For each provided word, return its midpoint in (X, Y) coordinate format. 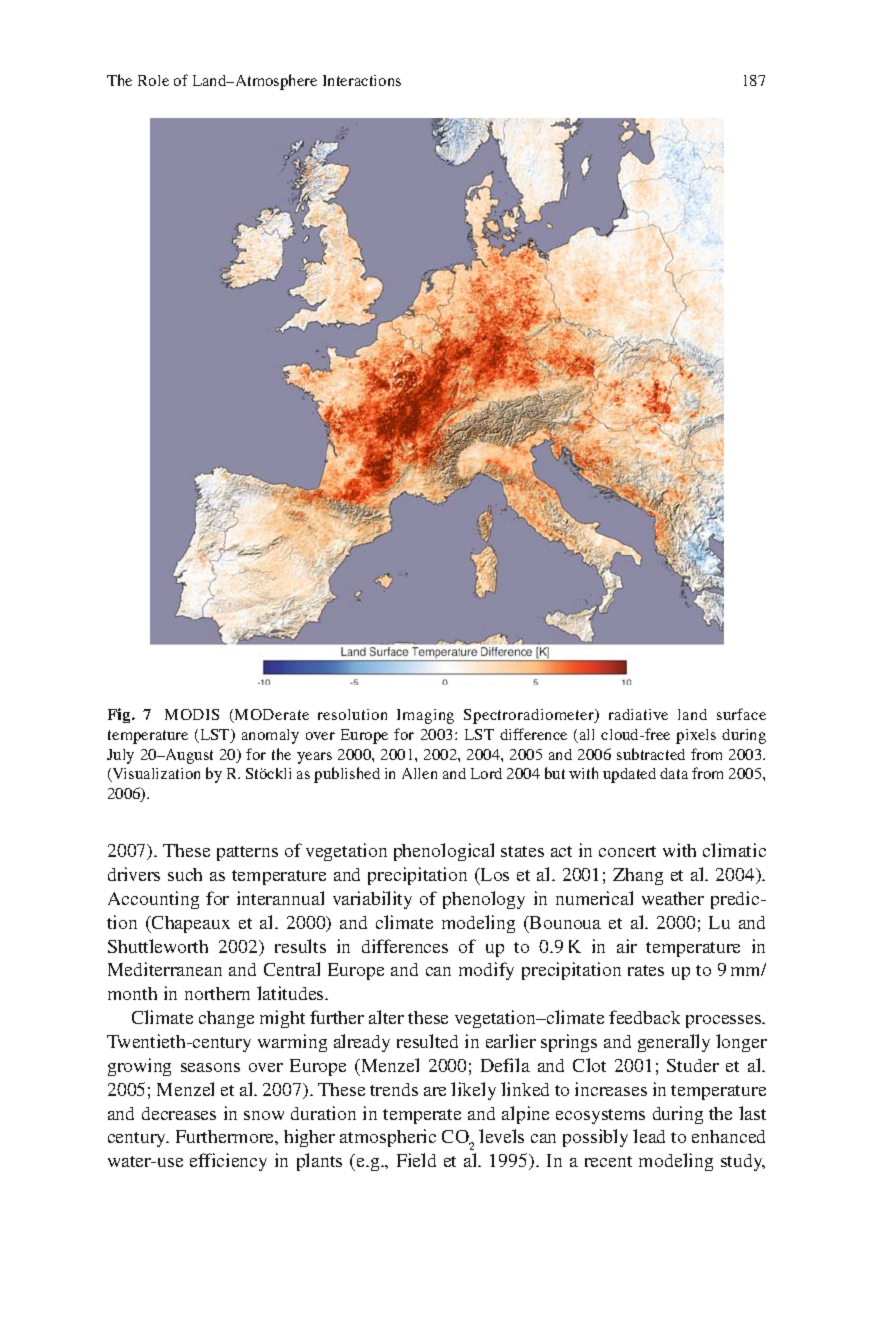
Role (153, 80)
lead (649, 1136)
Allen (419, 773)
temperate (422, 1116)
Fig (120, 715)
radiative (638, 714)
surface (741, 714)
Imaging (425, 716)
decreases (179, 1113)
